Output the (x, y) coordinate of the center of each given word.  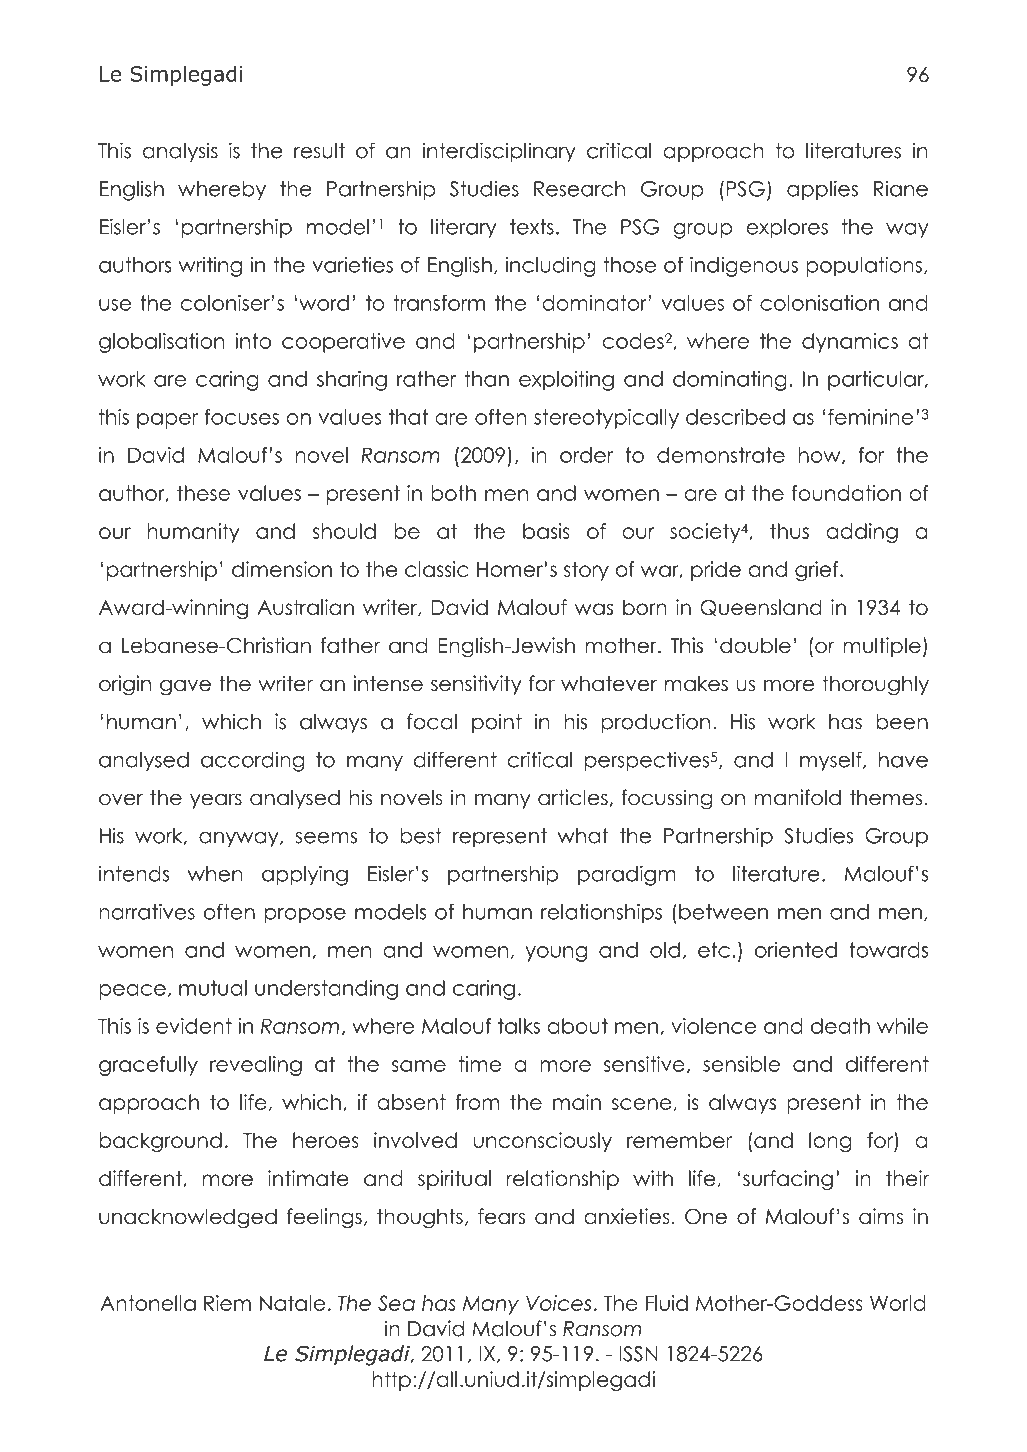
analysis (180, 152)
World (898, 1303)
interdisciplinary (499, 152)
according (252, 761)
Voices (558, 1303)
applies (822, 190)
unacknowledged (188, 1218)
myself (832, 761)
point (497, 723)
